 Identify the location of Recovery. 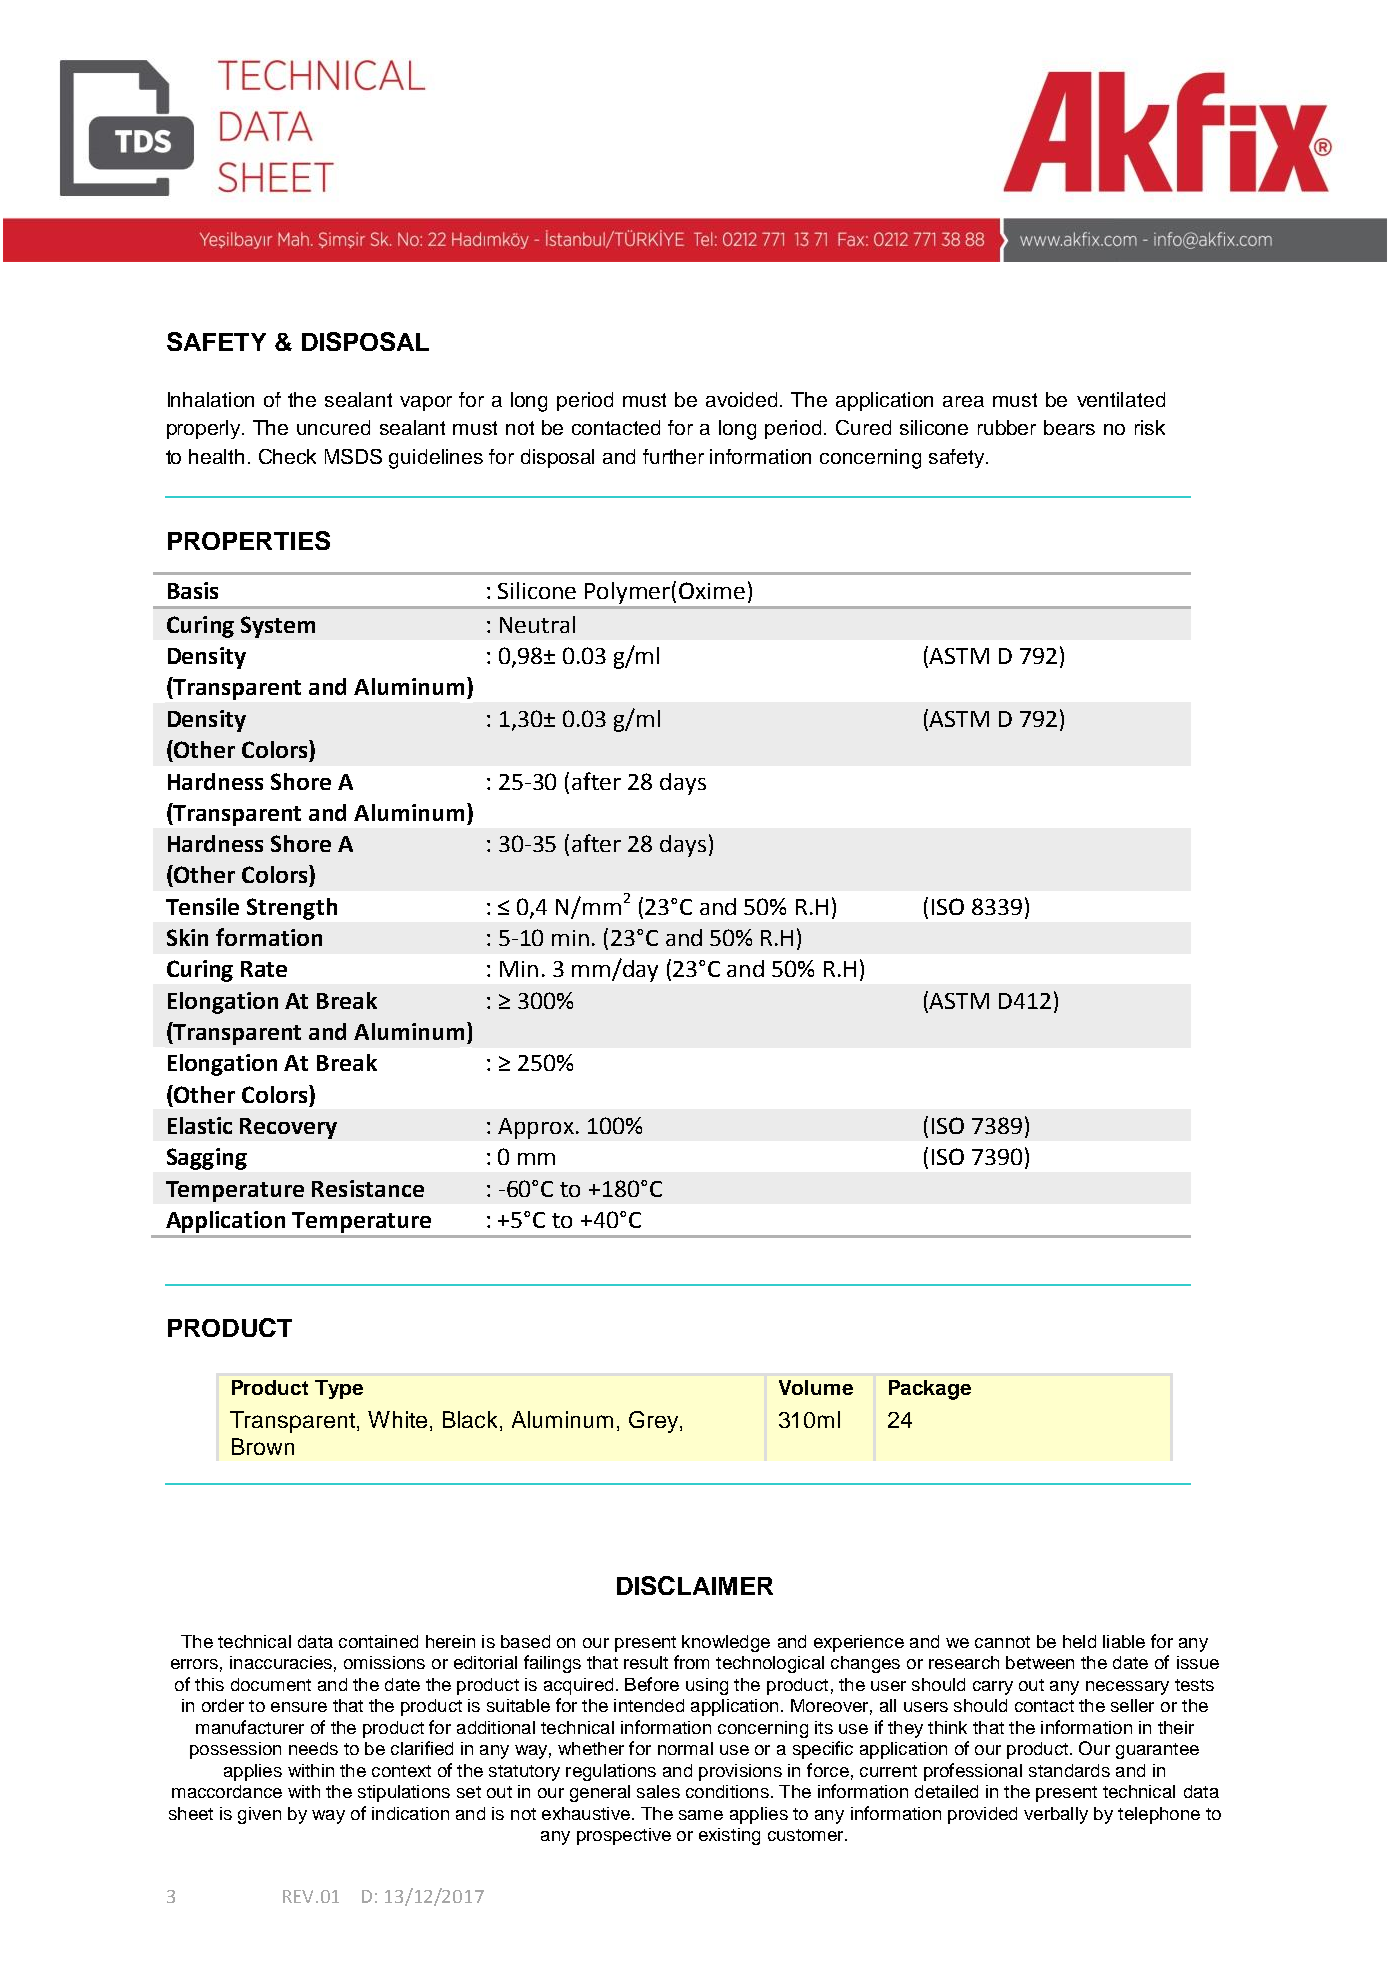
(288, 1128).
